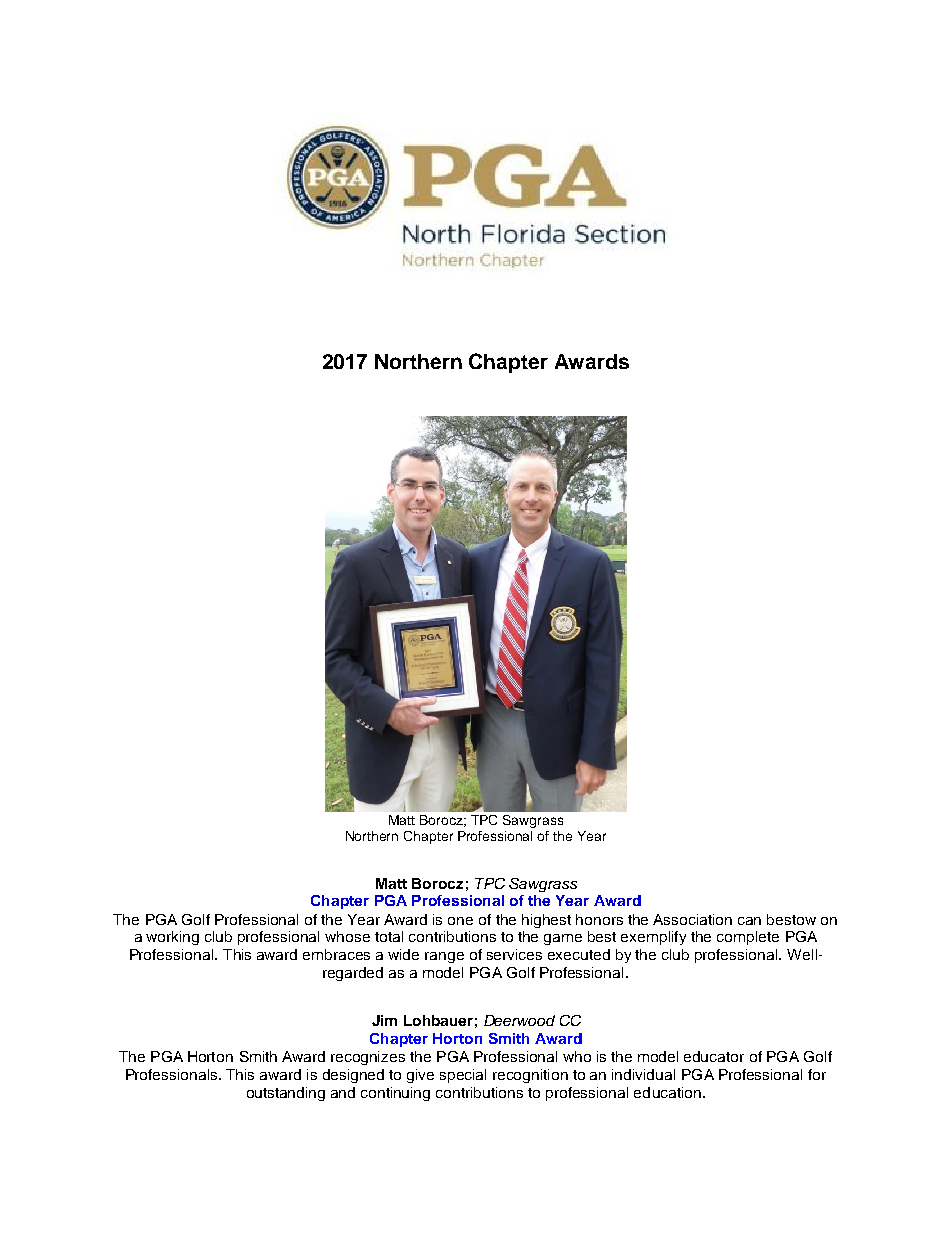  What do you see at coordinates (463, 1076) in the page?
I see `special` at bounding box center [463, 1076].
